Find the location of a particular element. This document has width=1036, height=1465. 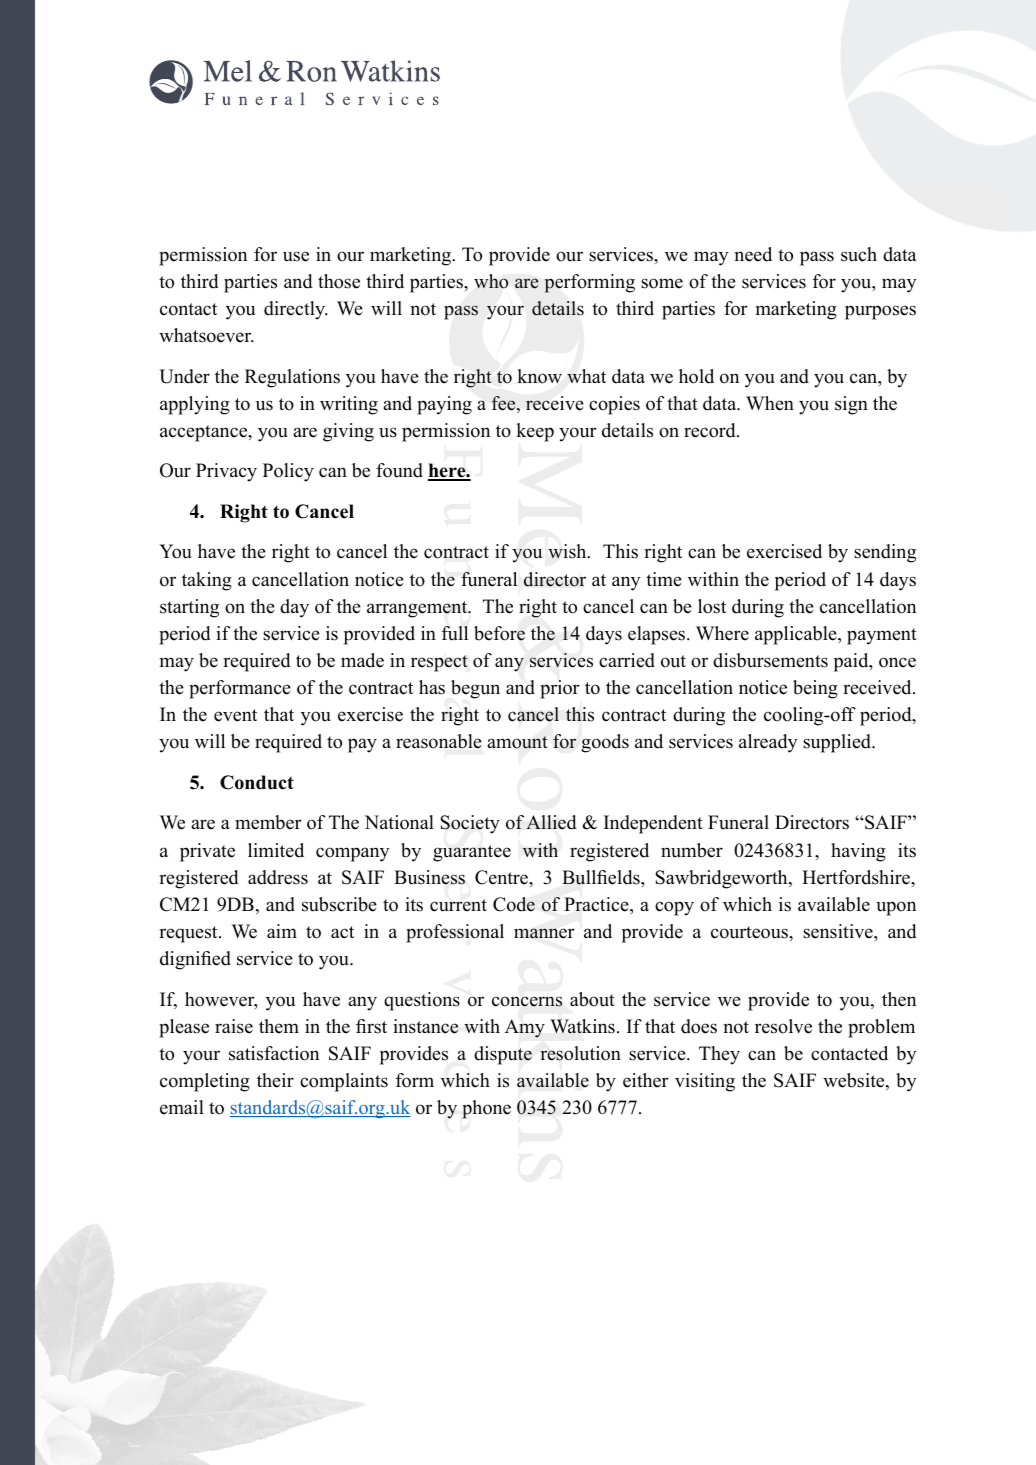

wish is located at coordinates (568, 551).
